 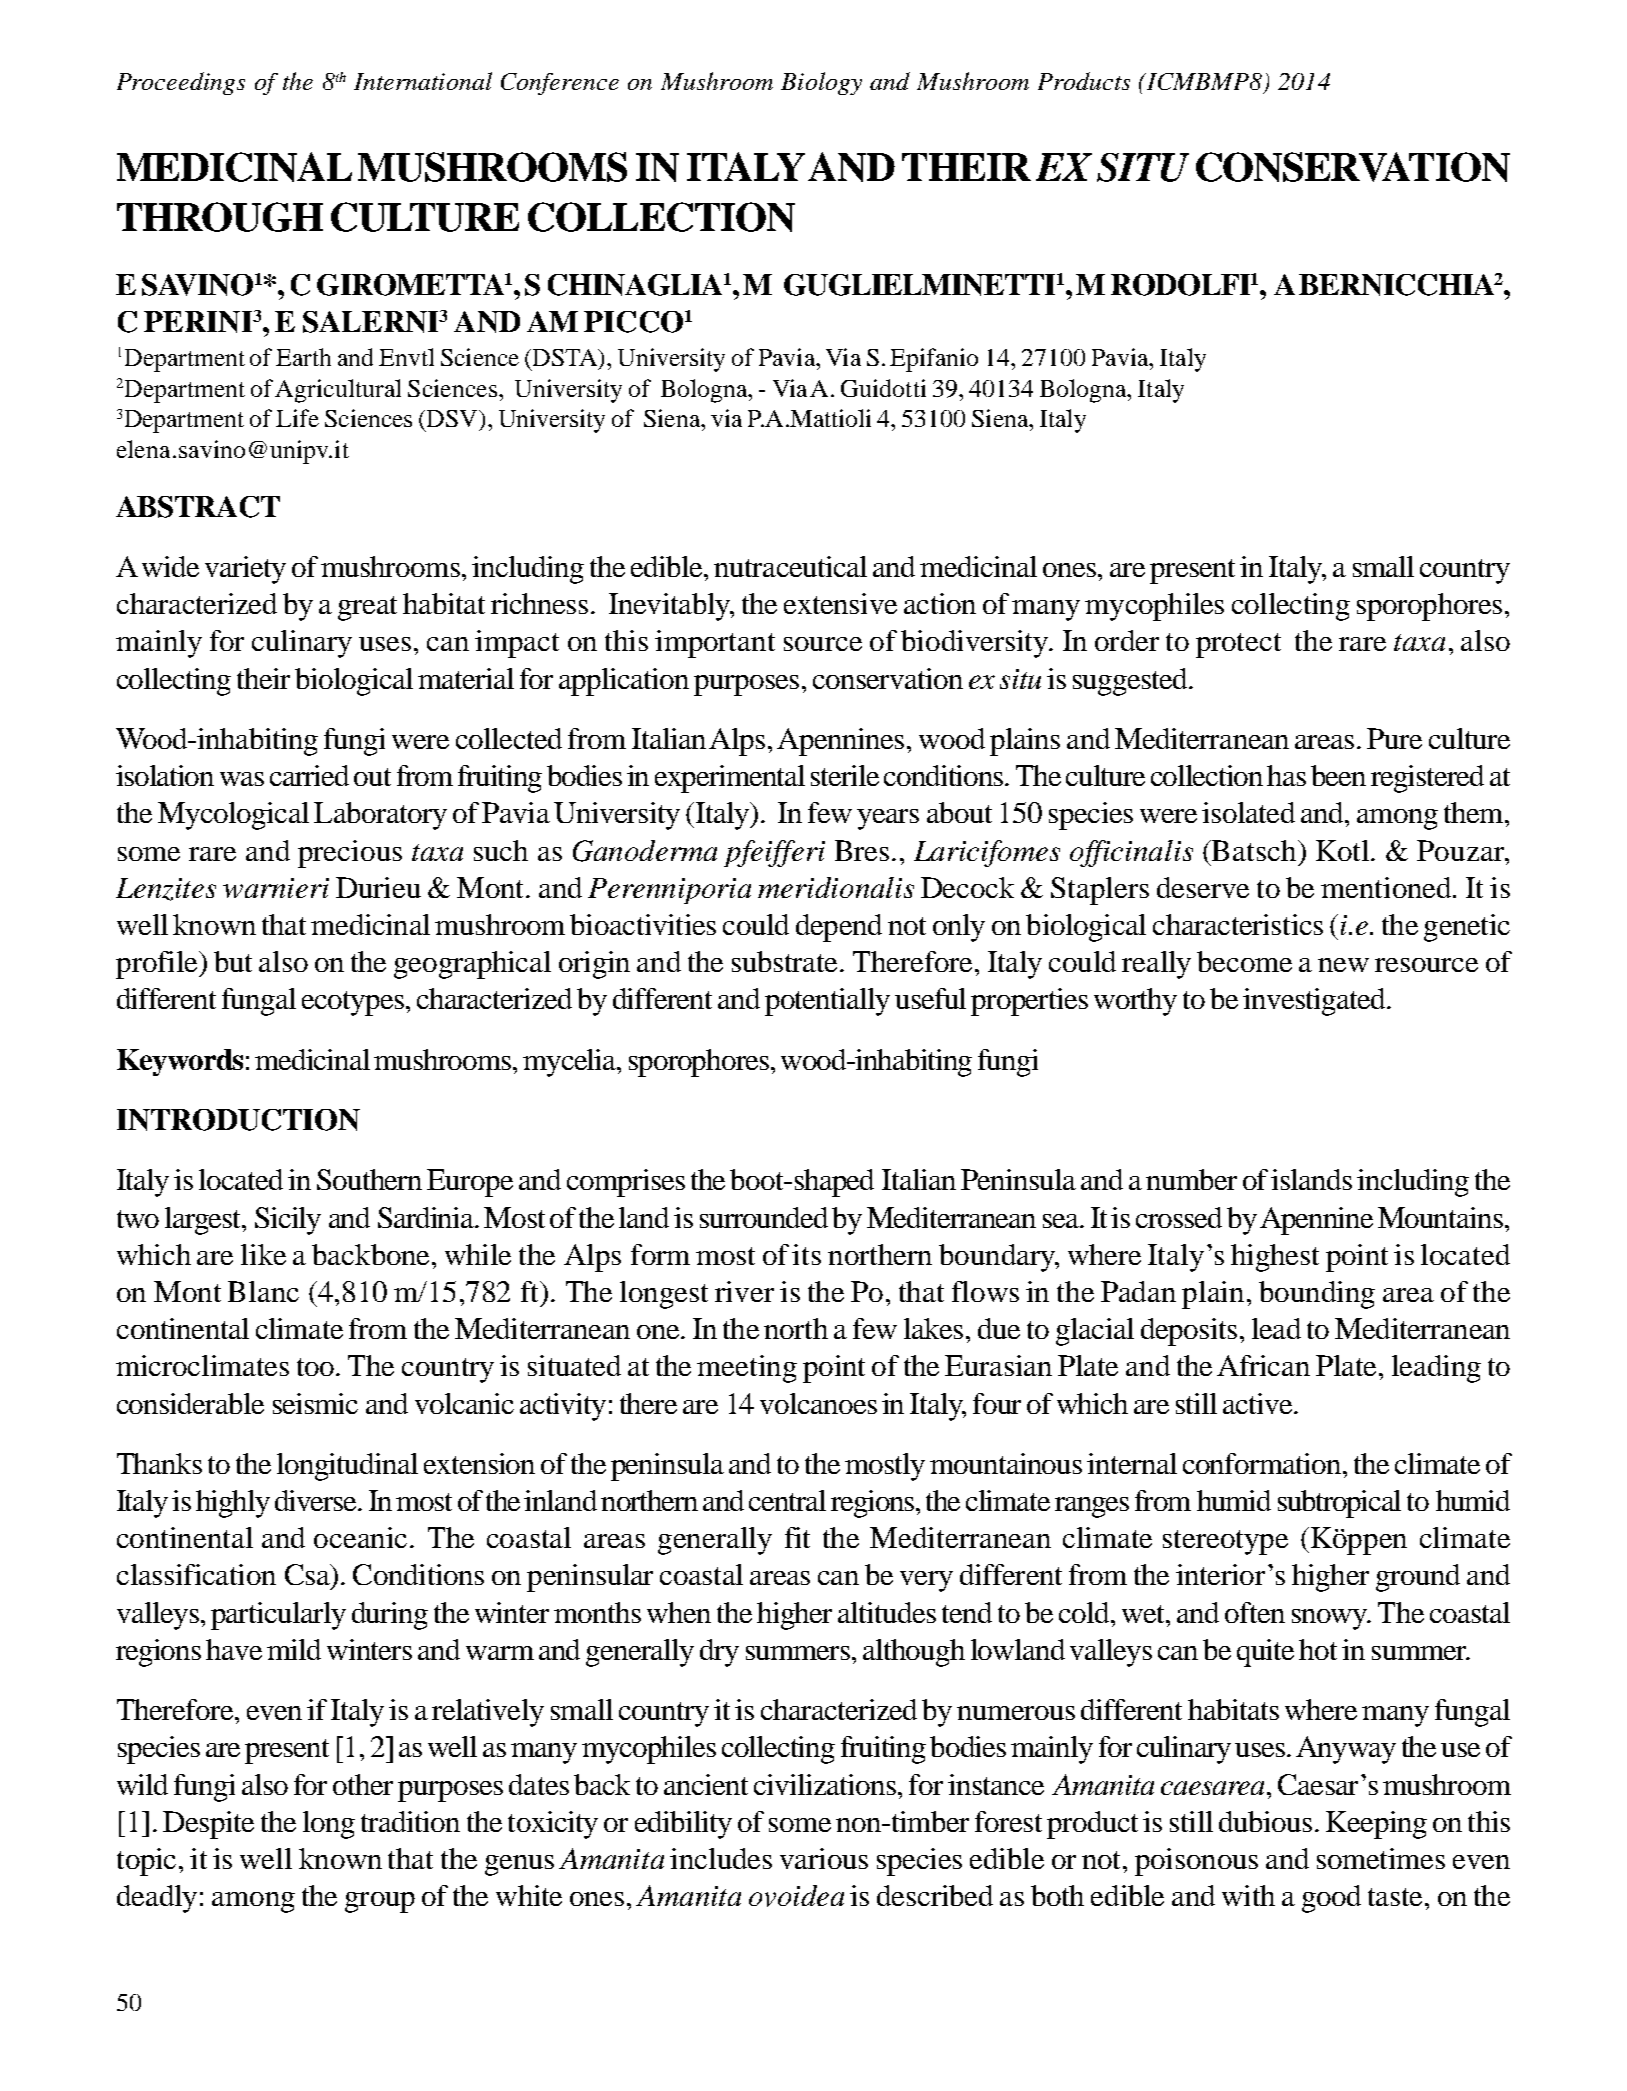 I want to click on protect, so click(x=1238, y=645).
